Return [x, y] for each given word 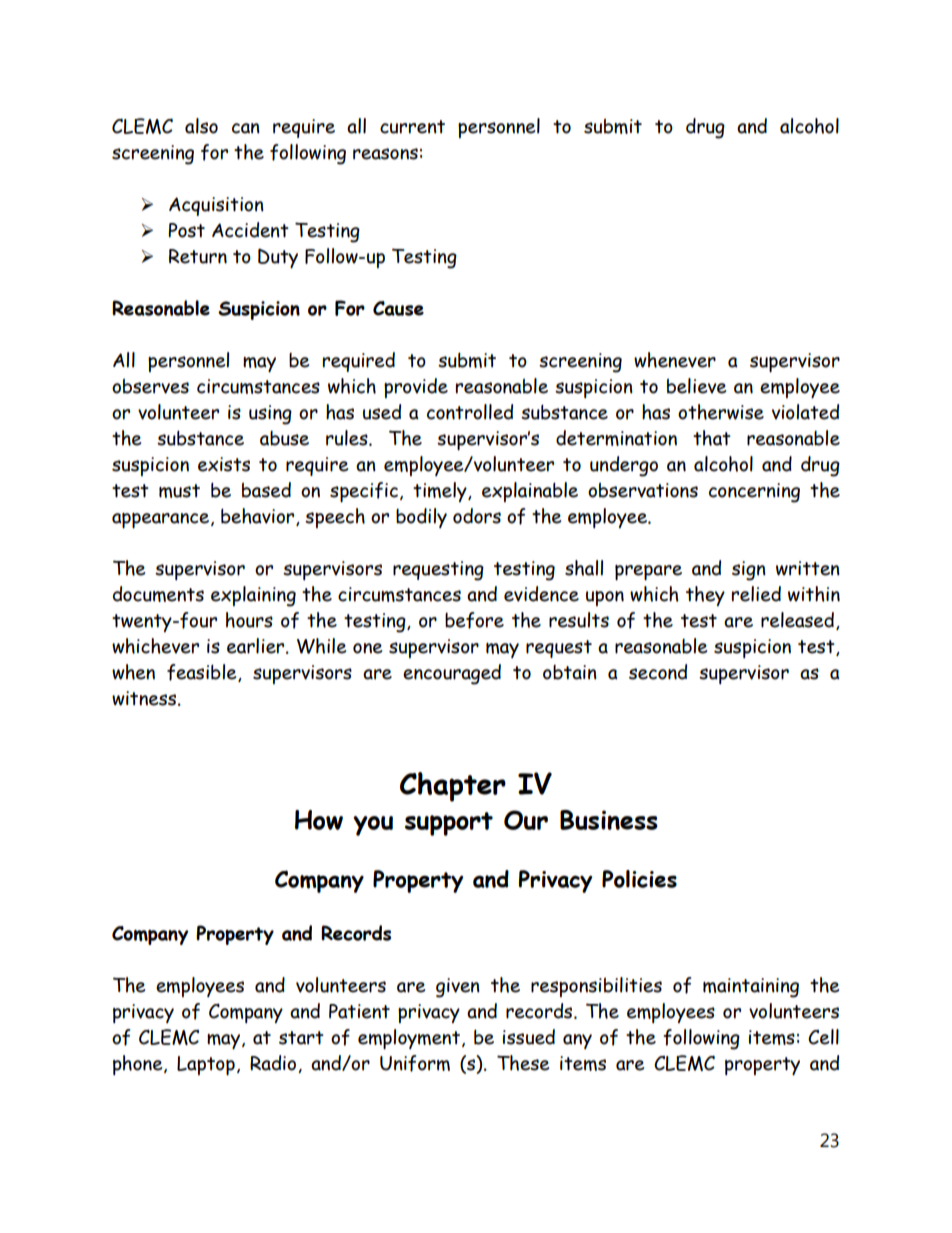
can [246, 128]
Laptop [206, 1065]
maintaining [751, 988]
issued [529, 1037]
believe [696, 386]
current [412, 127]
